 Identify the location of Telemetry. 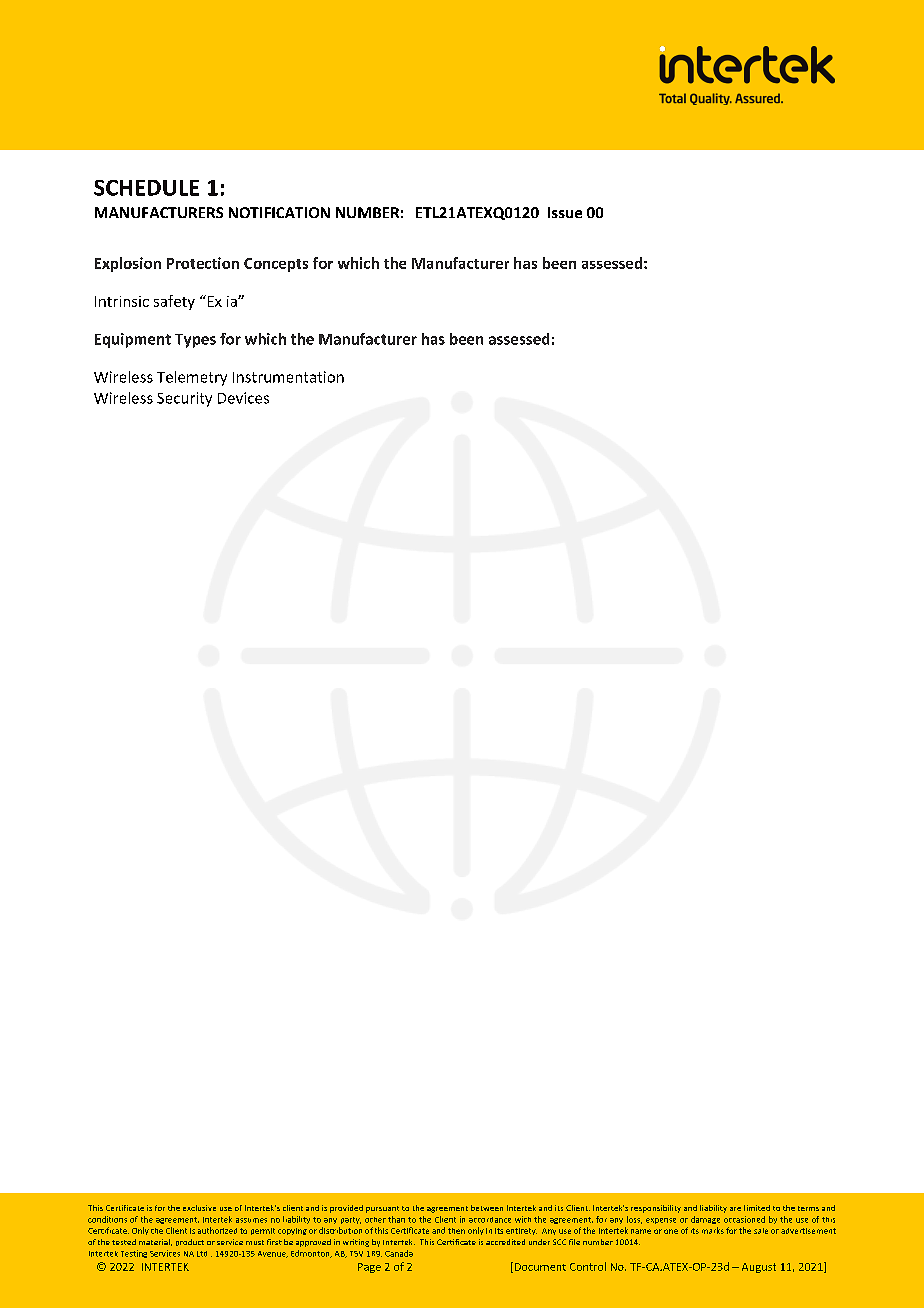
(192, 378).
